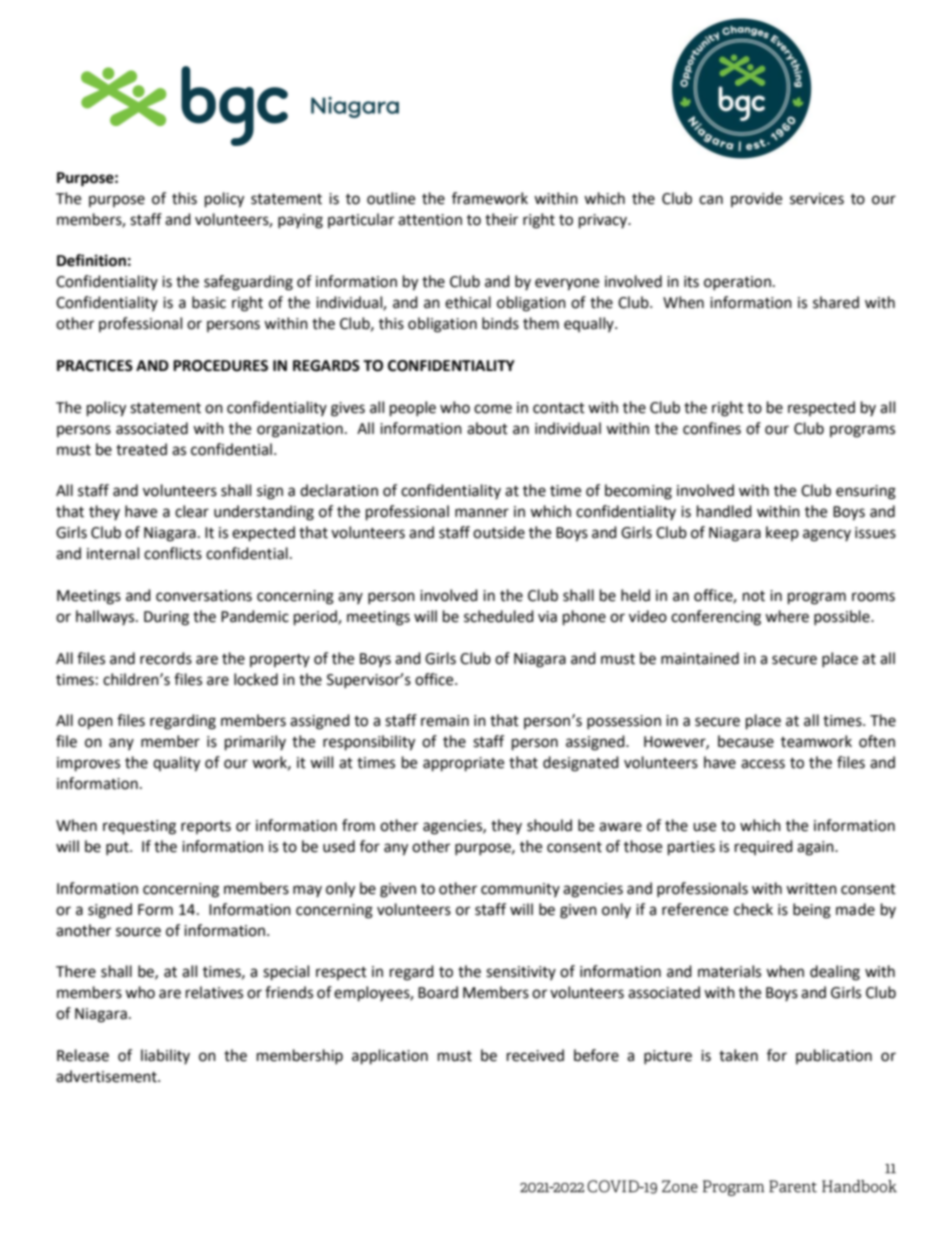  What do you see at coordinates (712, 428) in the image?
I see `confines` at bounding box center [712, 428].
